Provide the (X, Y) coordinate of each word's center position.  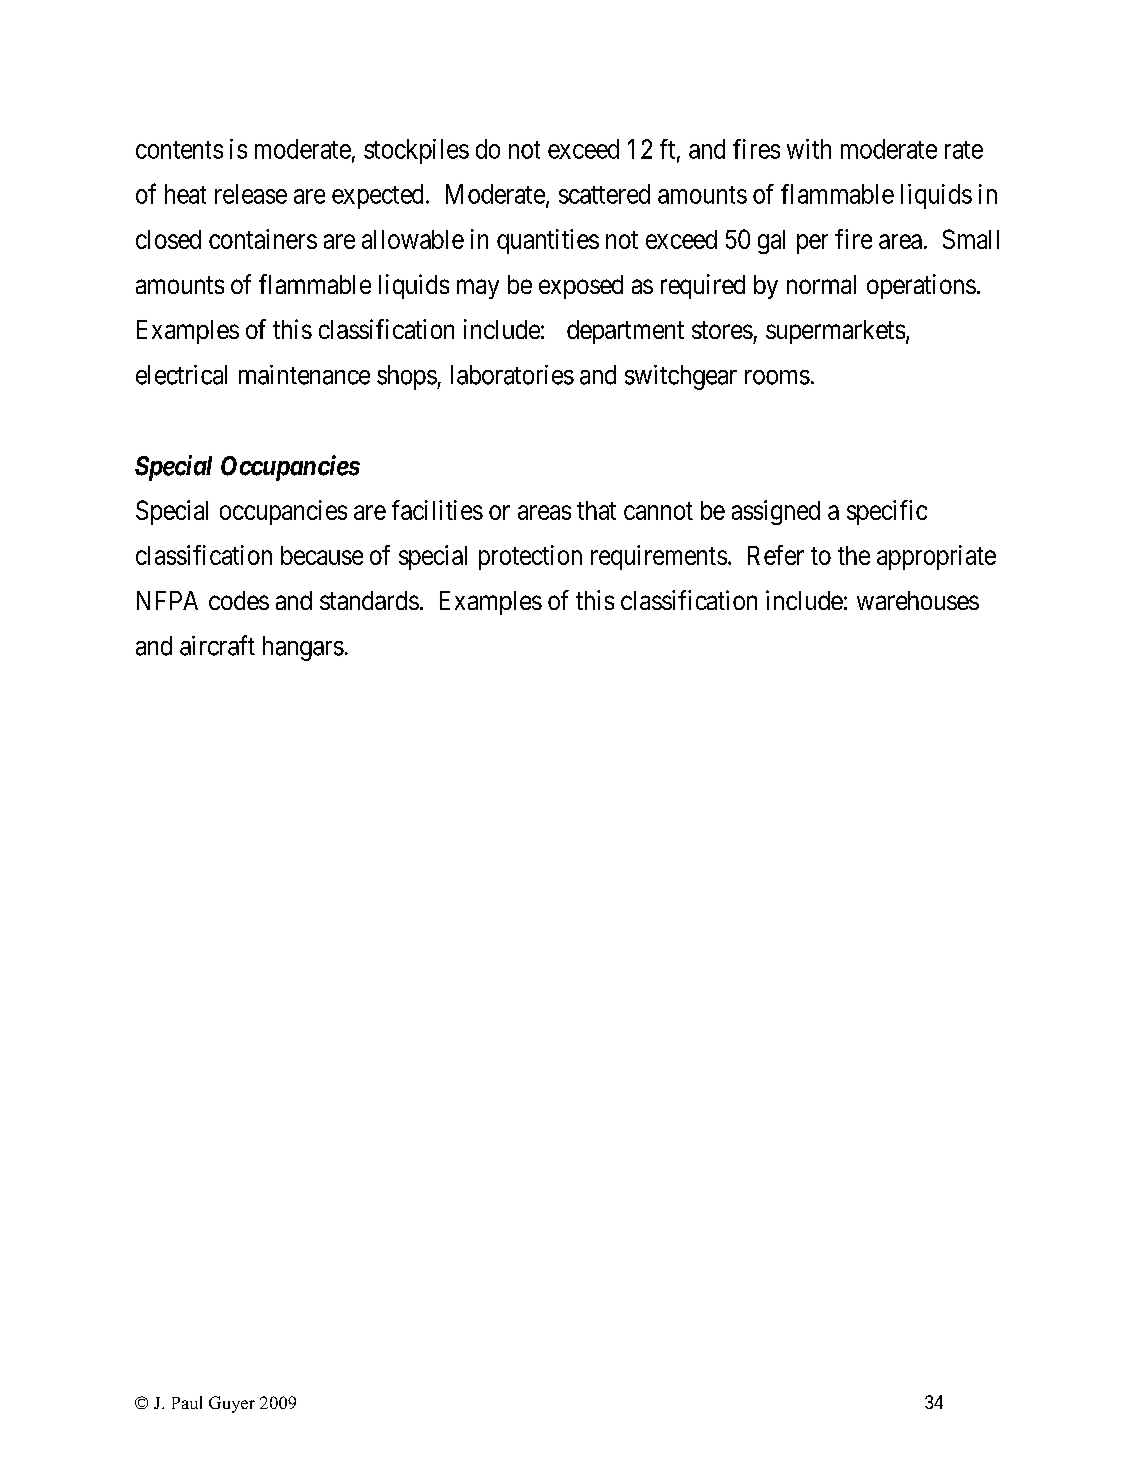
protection (530, 557)
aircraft (217, 645)
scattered (604, 194)
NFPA (167, 600)
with (809, 149)
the (854, 555)
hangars (303, 648)
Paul (187, 1402)
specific (887, 512)
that (596, 510)
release (251, 194)
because (322, 555)
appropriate (936, 557)
